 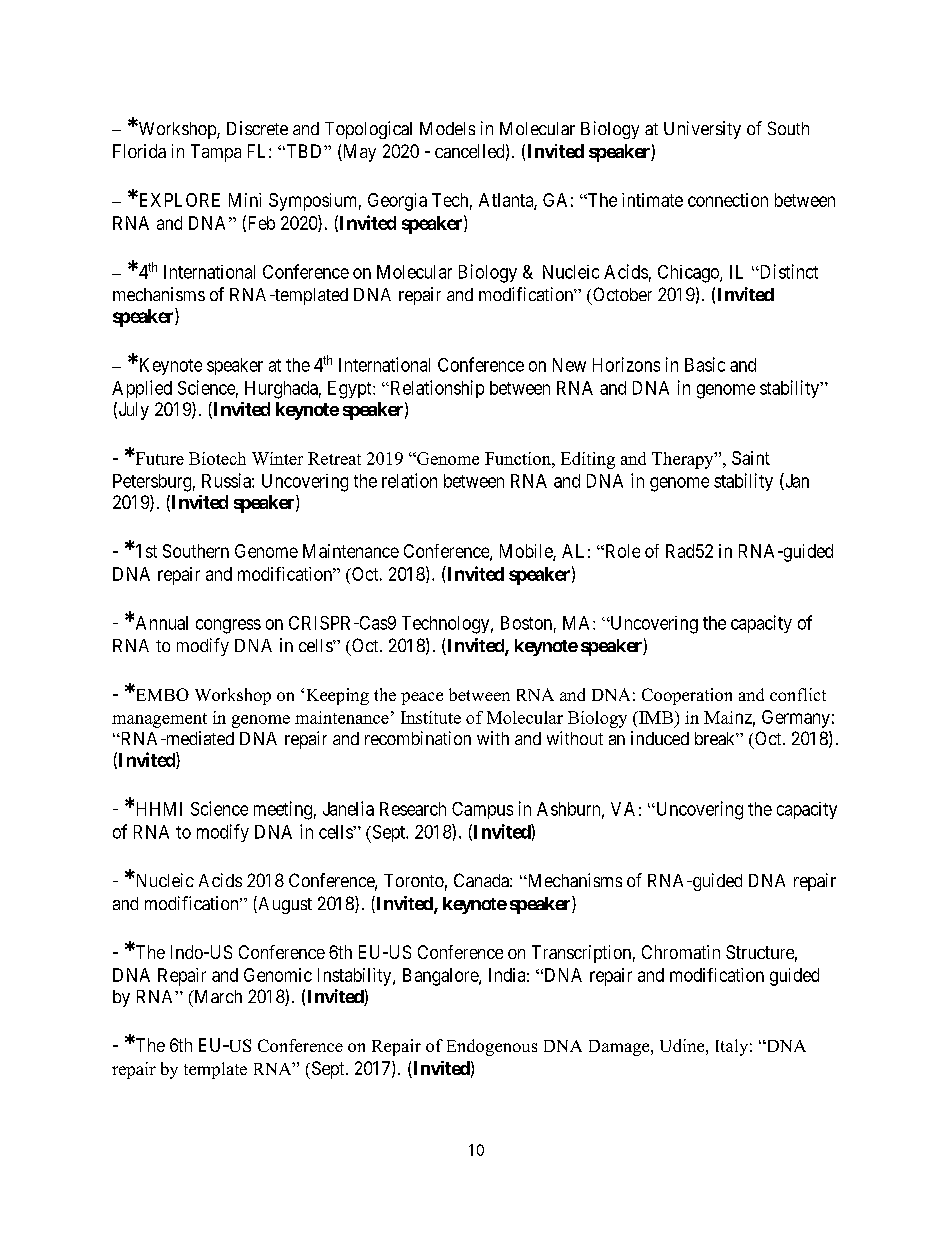 I want to click on Chromatin, so click(x=681, y=952).
